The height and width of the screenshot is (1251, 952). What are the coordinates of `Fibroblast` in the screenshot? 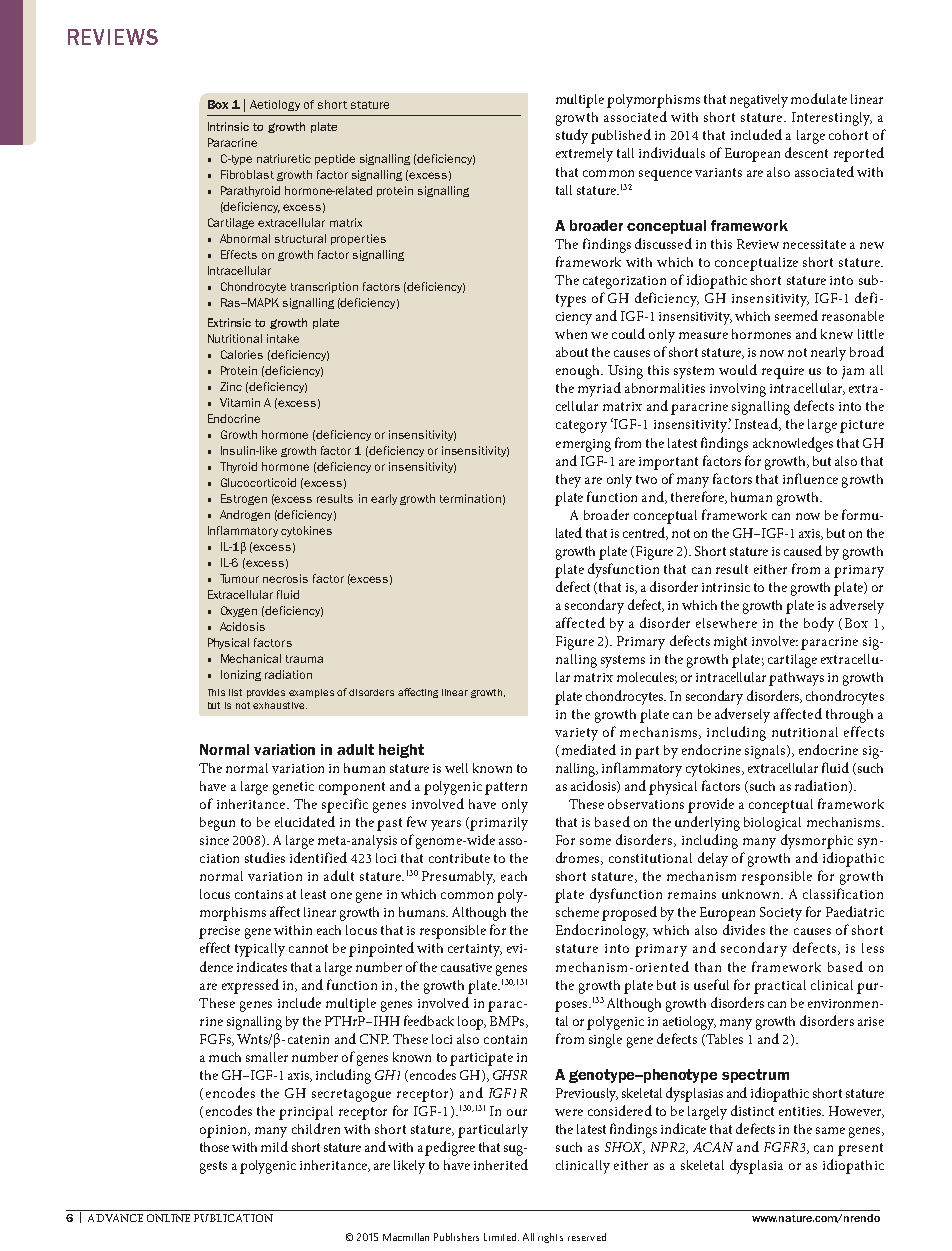 It's located at (247, 174).
